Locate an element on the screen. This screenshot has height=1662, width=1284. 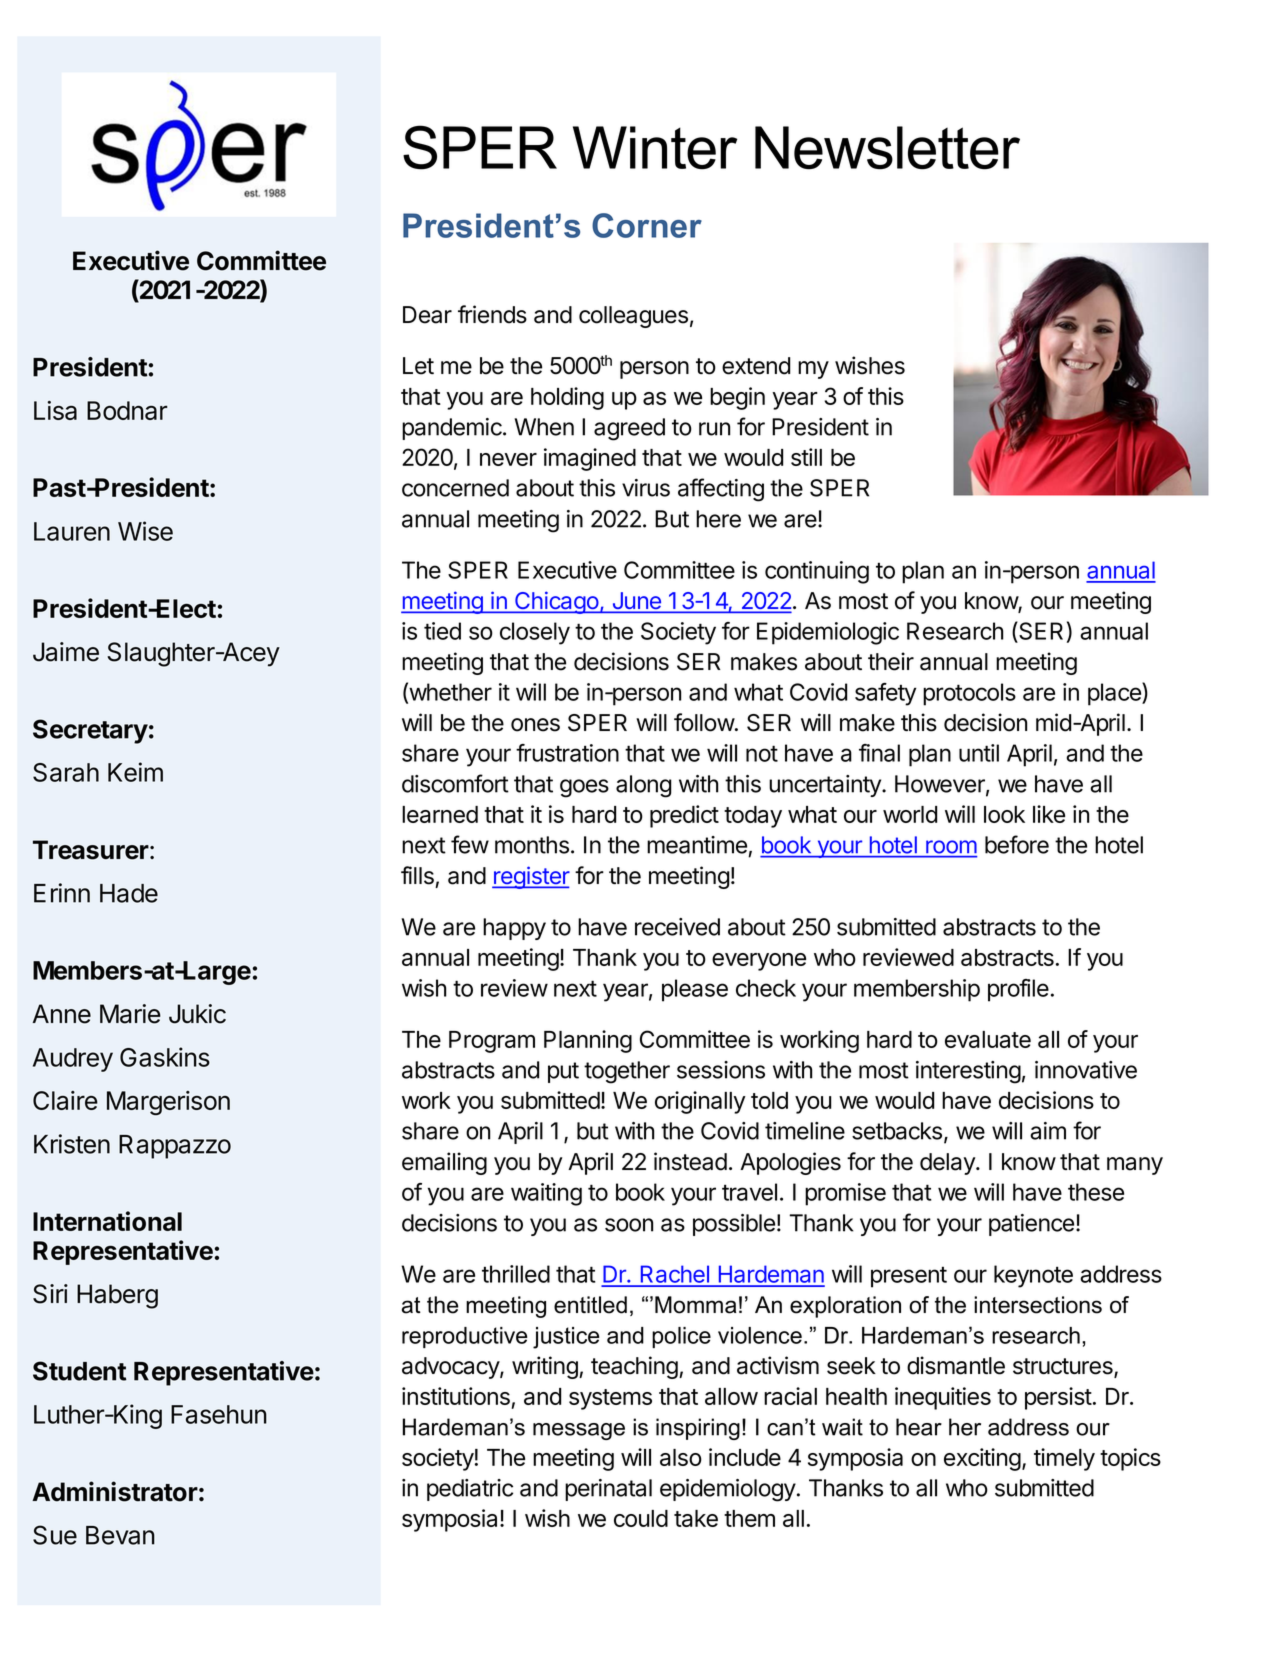
Dear is located at coordinates (427, 315).
